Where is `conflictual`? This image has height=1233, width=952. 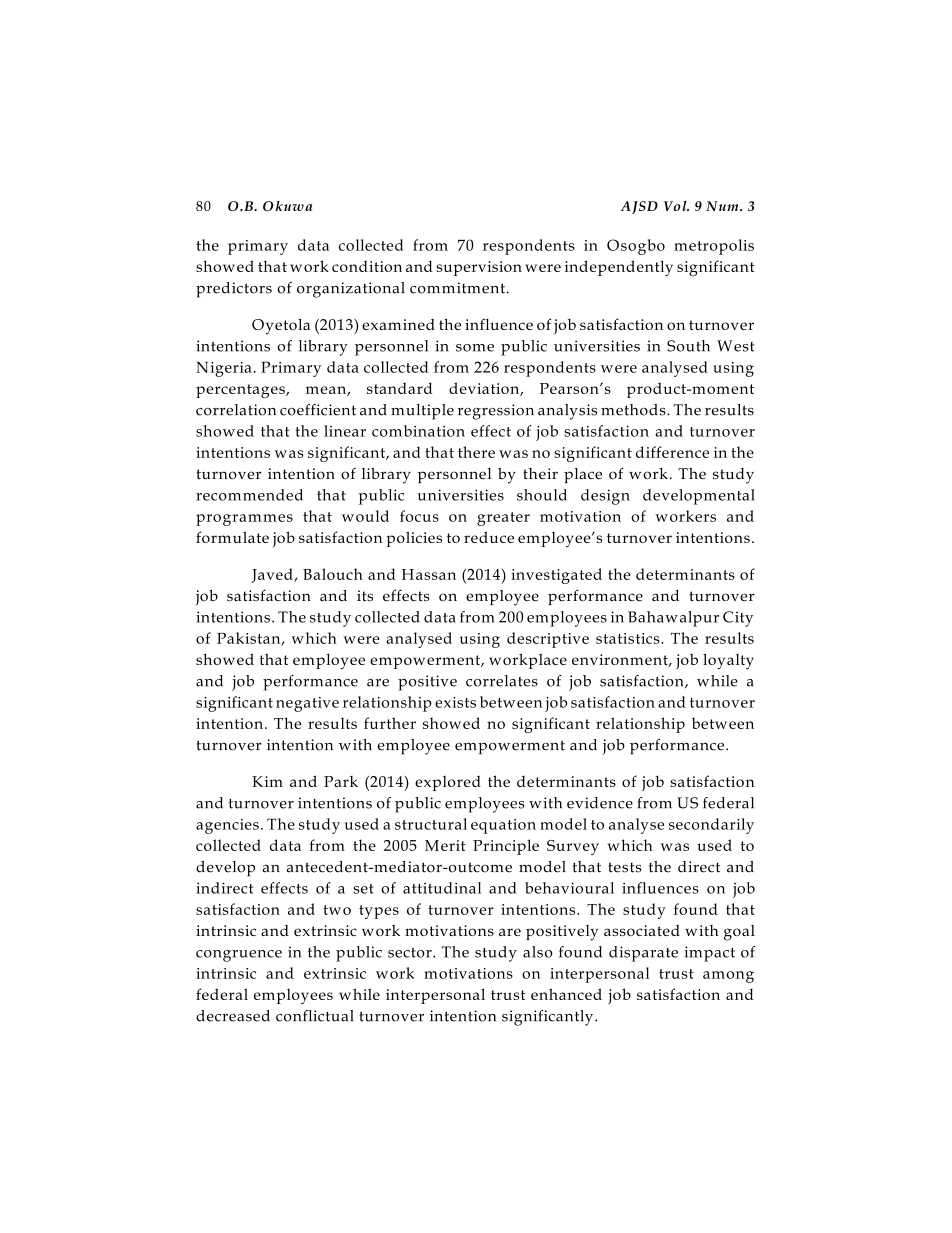 conflictual is located at coordinates (315, 1016).
